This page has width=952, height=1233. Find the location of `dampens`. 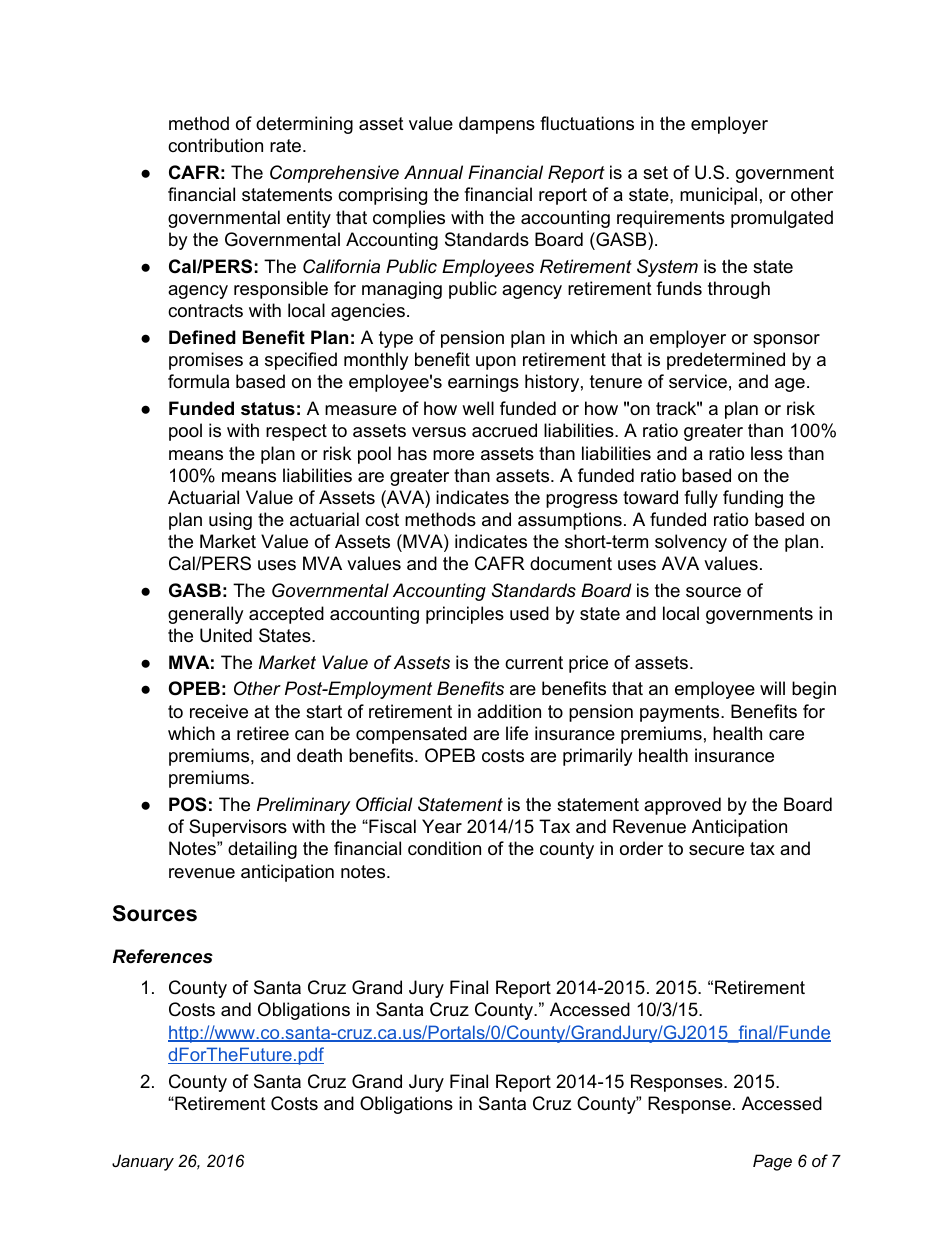

dampens is located at coordinates (497, 125).
